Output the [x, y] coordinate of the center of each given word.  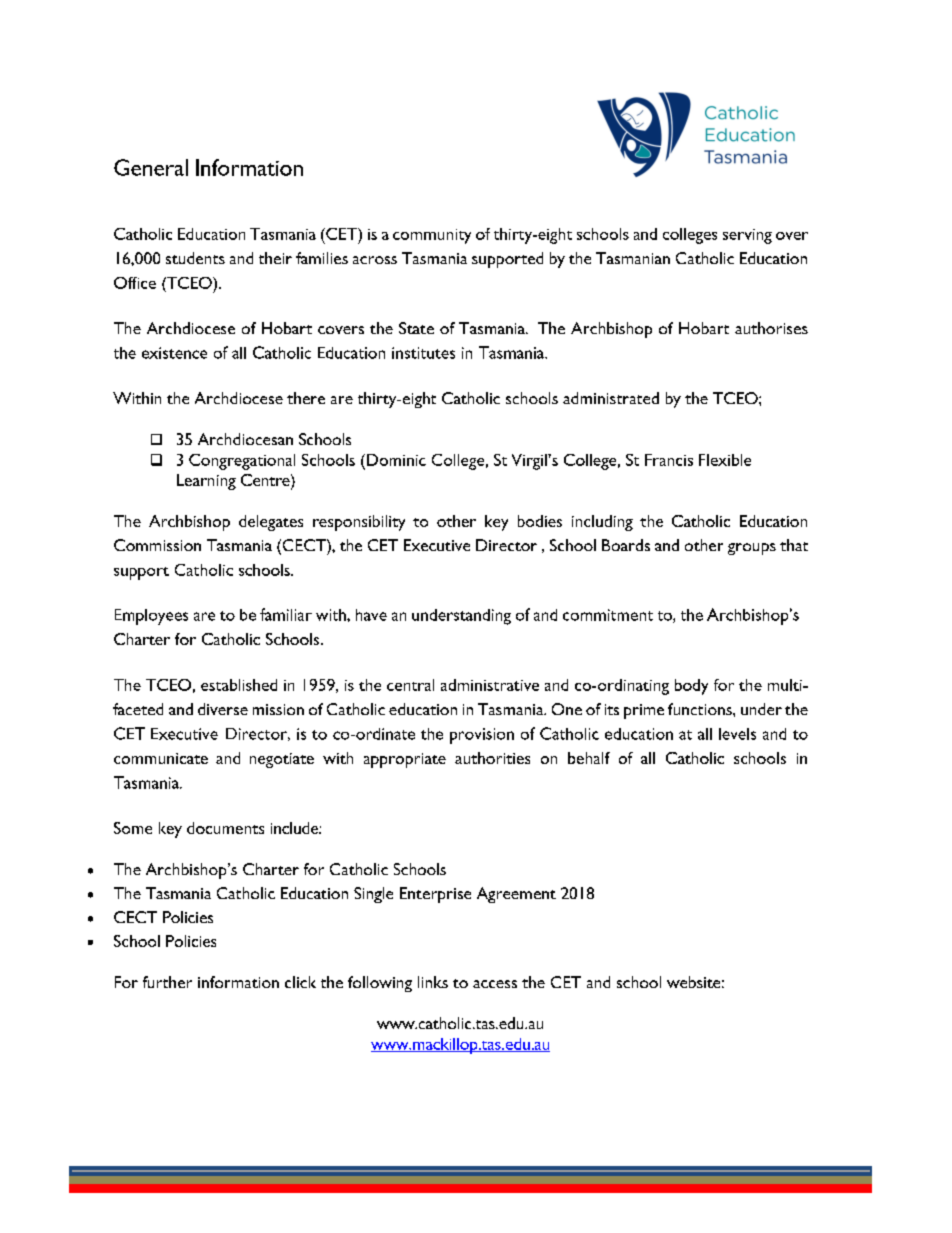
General [151, 167]
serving [747, 236]
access [495, 984]
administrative [490, 685]
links [433, 982]
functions [701, 709]
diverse [223, 709]
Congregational [242, 462]
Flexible [725, 460]
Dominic [396, 460]
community [432, 236]
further [167, 982]
